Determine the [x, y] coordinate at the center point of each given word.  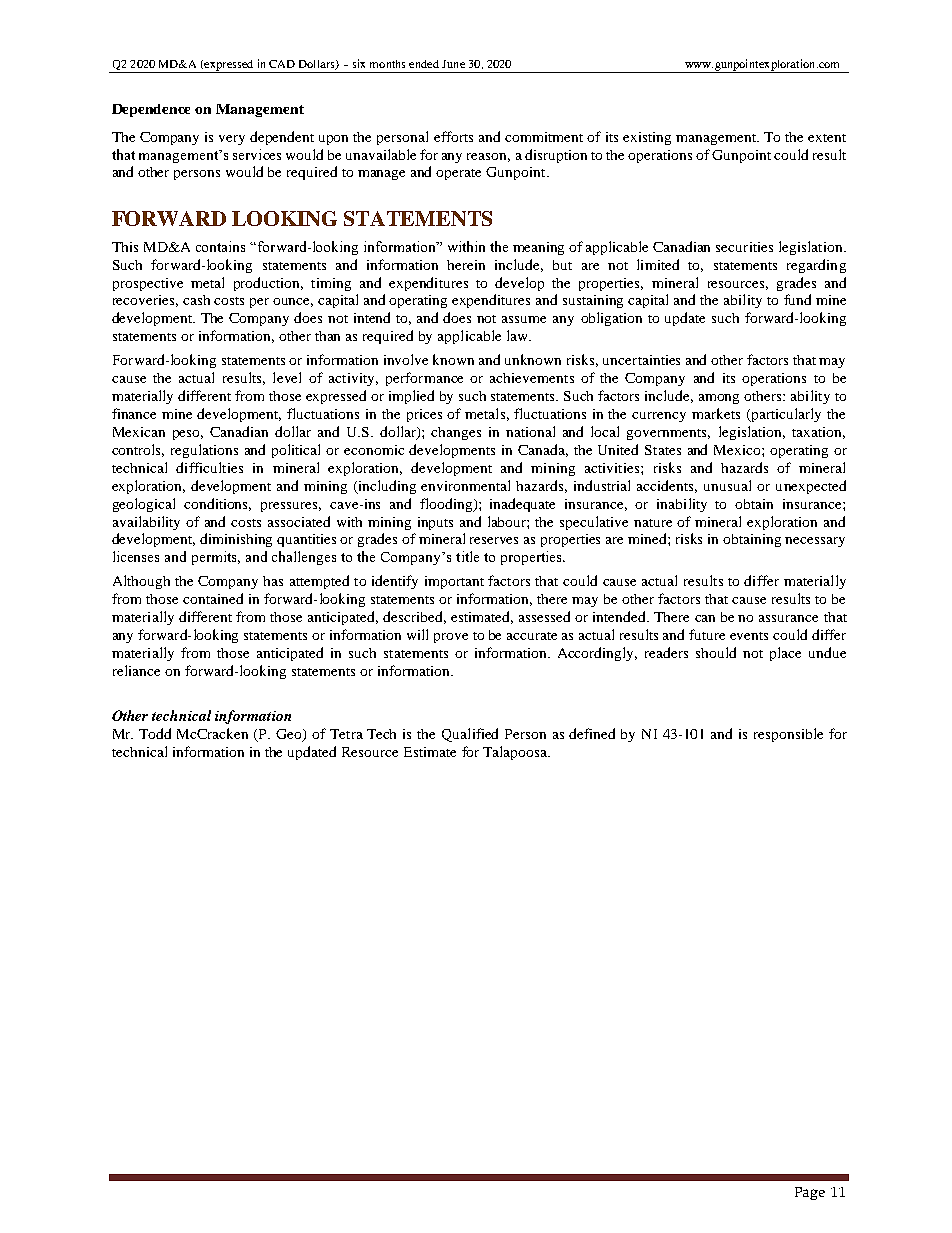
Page [810, 1193]
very [232, 140]
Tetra [346, 734]
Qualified [470, 735]
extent [827, 138]
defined [592, 733]
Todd [155, 733]
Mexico [738, 450]
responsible [788, 735]
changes [456, 433]
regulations [204, 451]
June [453, 64]
